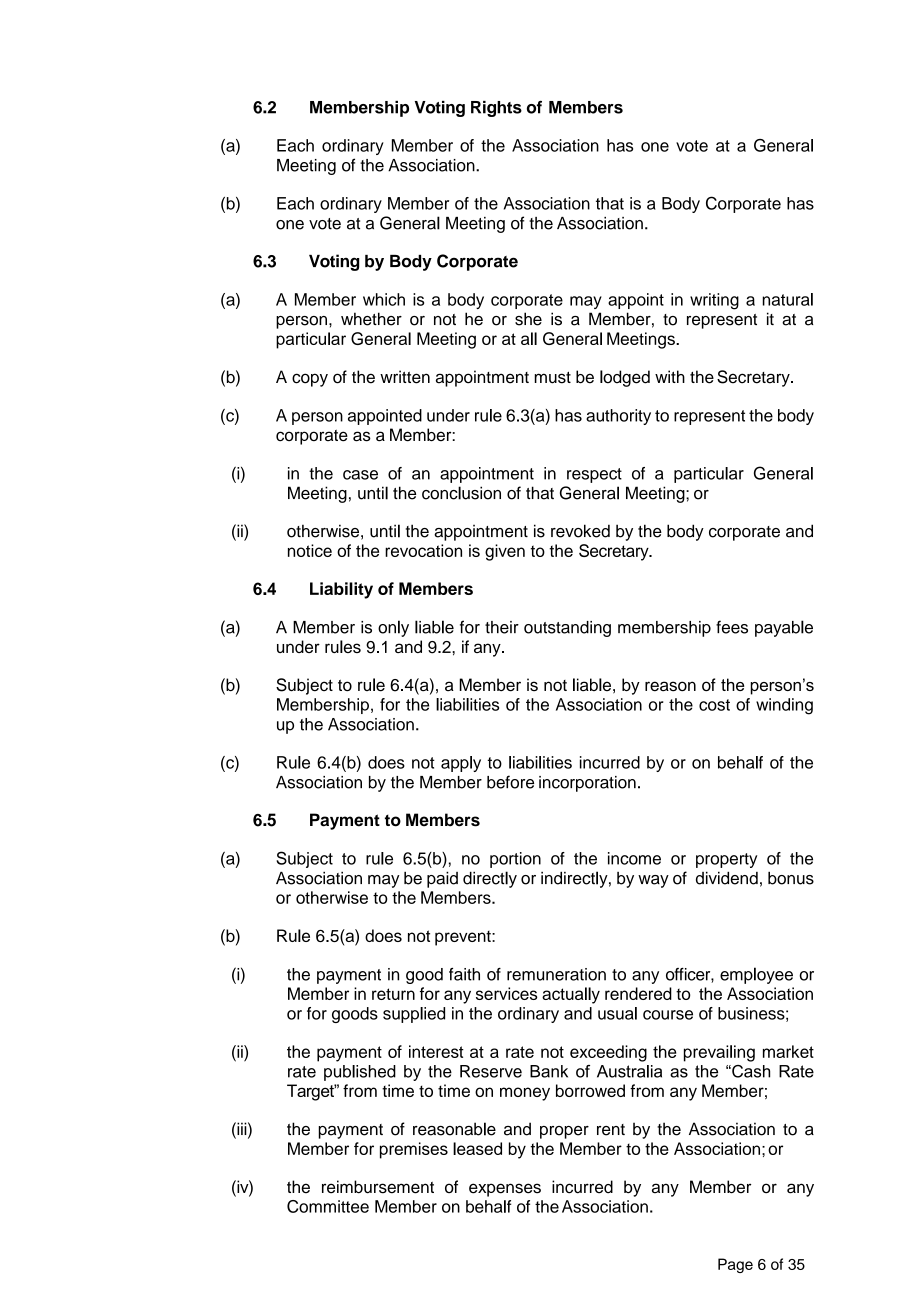 The height and width of the page is (1307, 924). I want to click on cost, so click(714, 705).
